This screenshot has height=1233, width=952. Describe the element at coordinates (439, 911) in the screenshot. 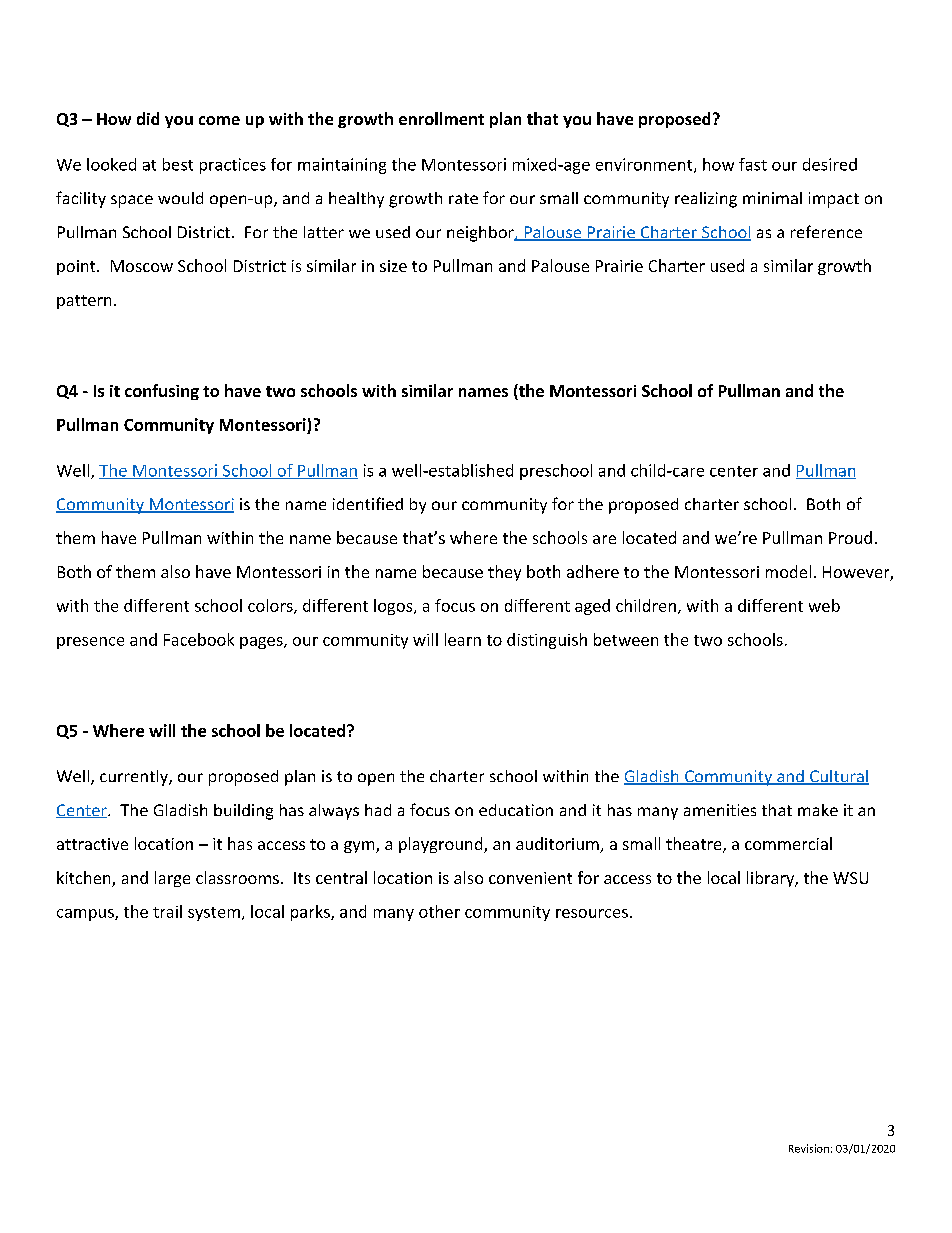

I see `other` at that location.
